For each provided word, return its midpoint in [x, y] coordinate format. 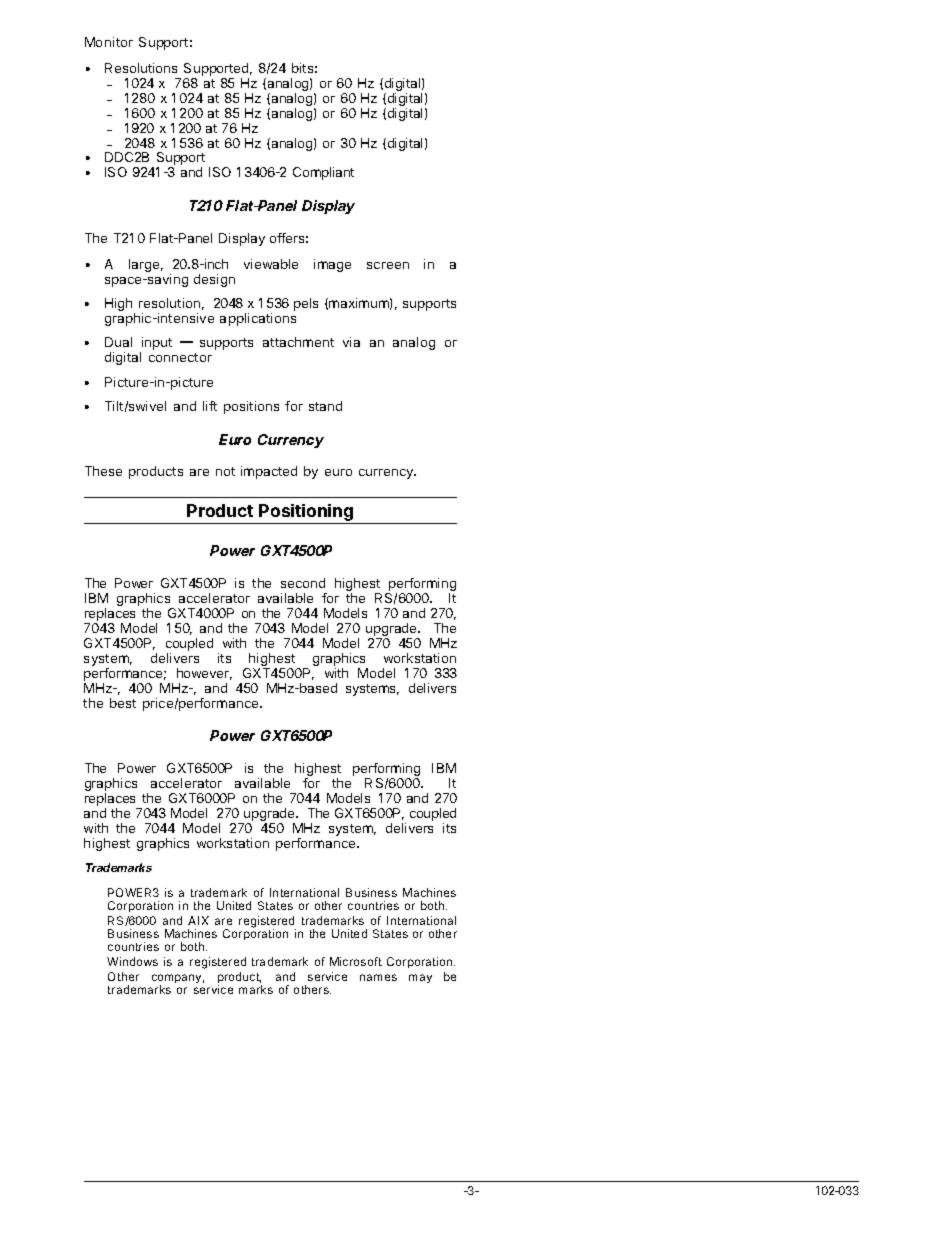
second [303, 583]
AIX [198, 920]
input [156, 345]
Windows [132, 961]
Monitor [109, 42]
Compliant [323, 173]
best [123, 703]
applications [258, 319]
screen [388, 265]
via [351, 342]
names [378, 977]
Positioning [307, 514]
